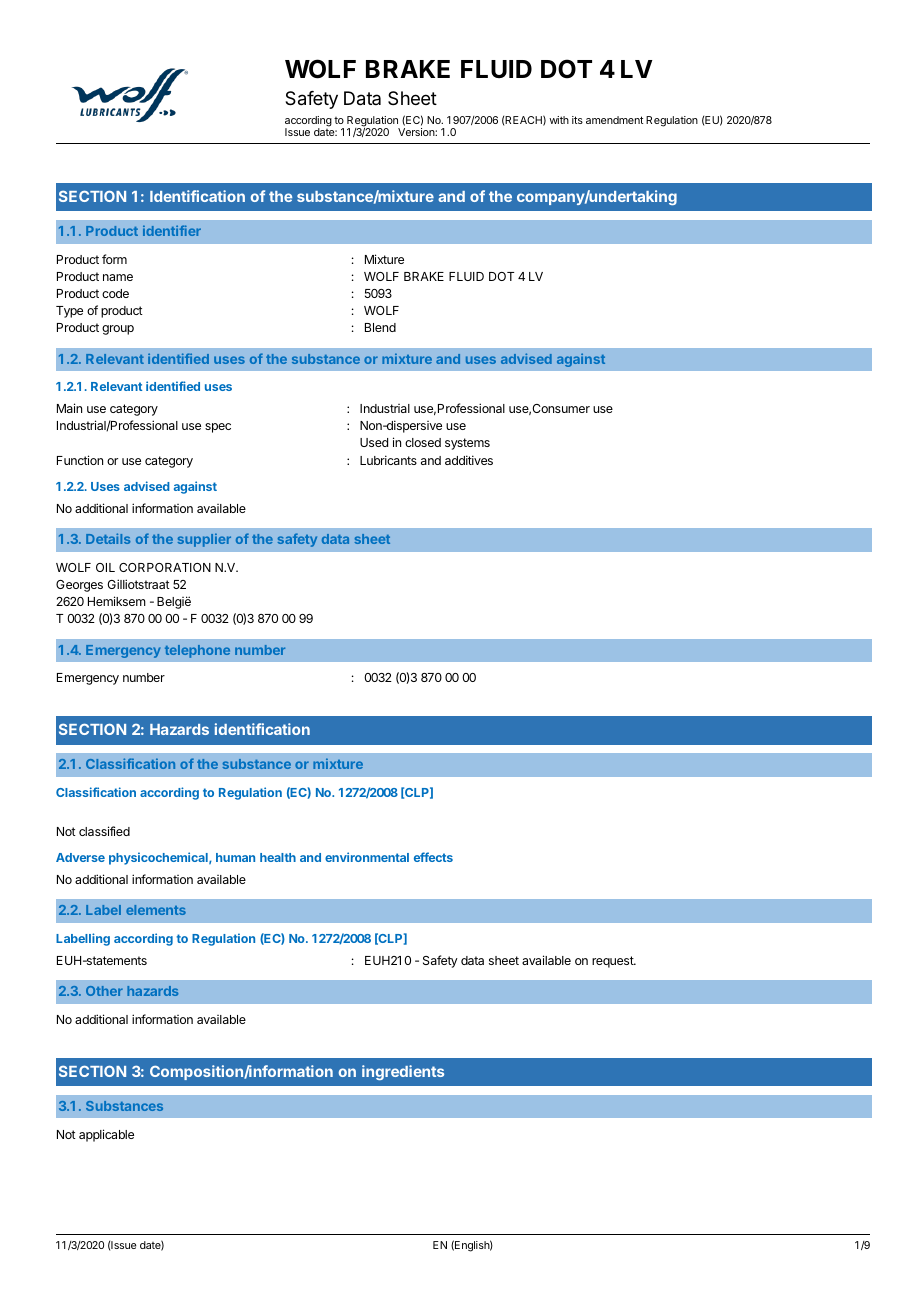 The width and height of the screenshot is (924, 1308). Describe the element at coordinates (380, 327) in the screenshot. I see `Blend` at that location.
